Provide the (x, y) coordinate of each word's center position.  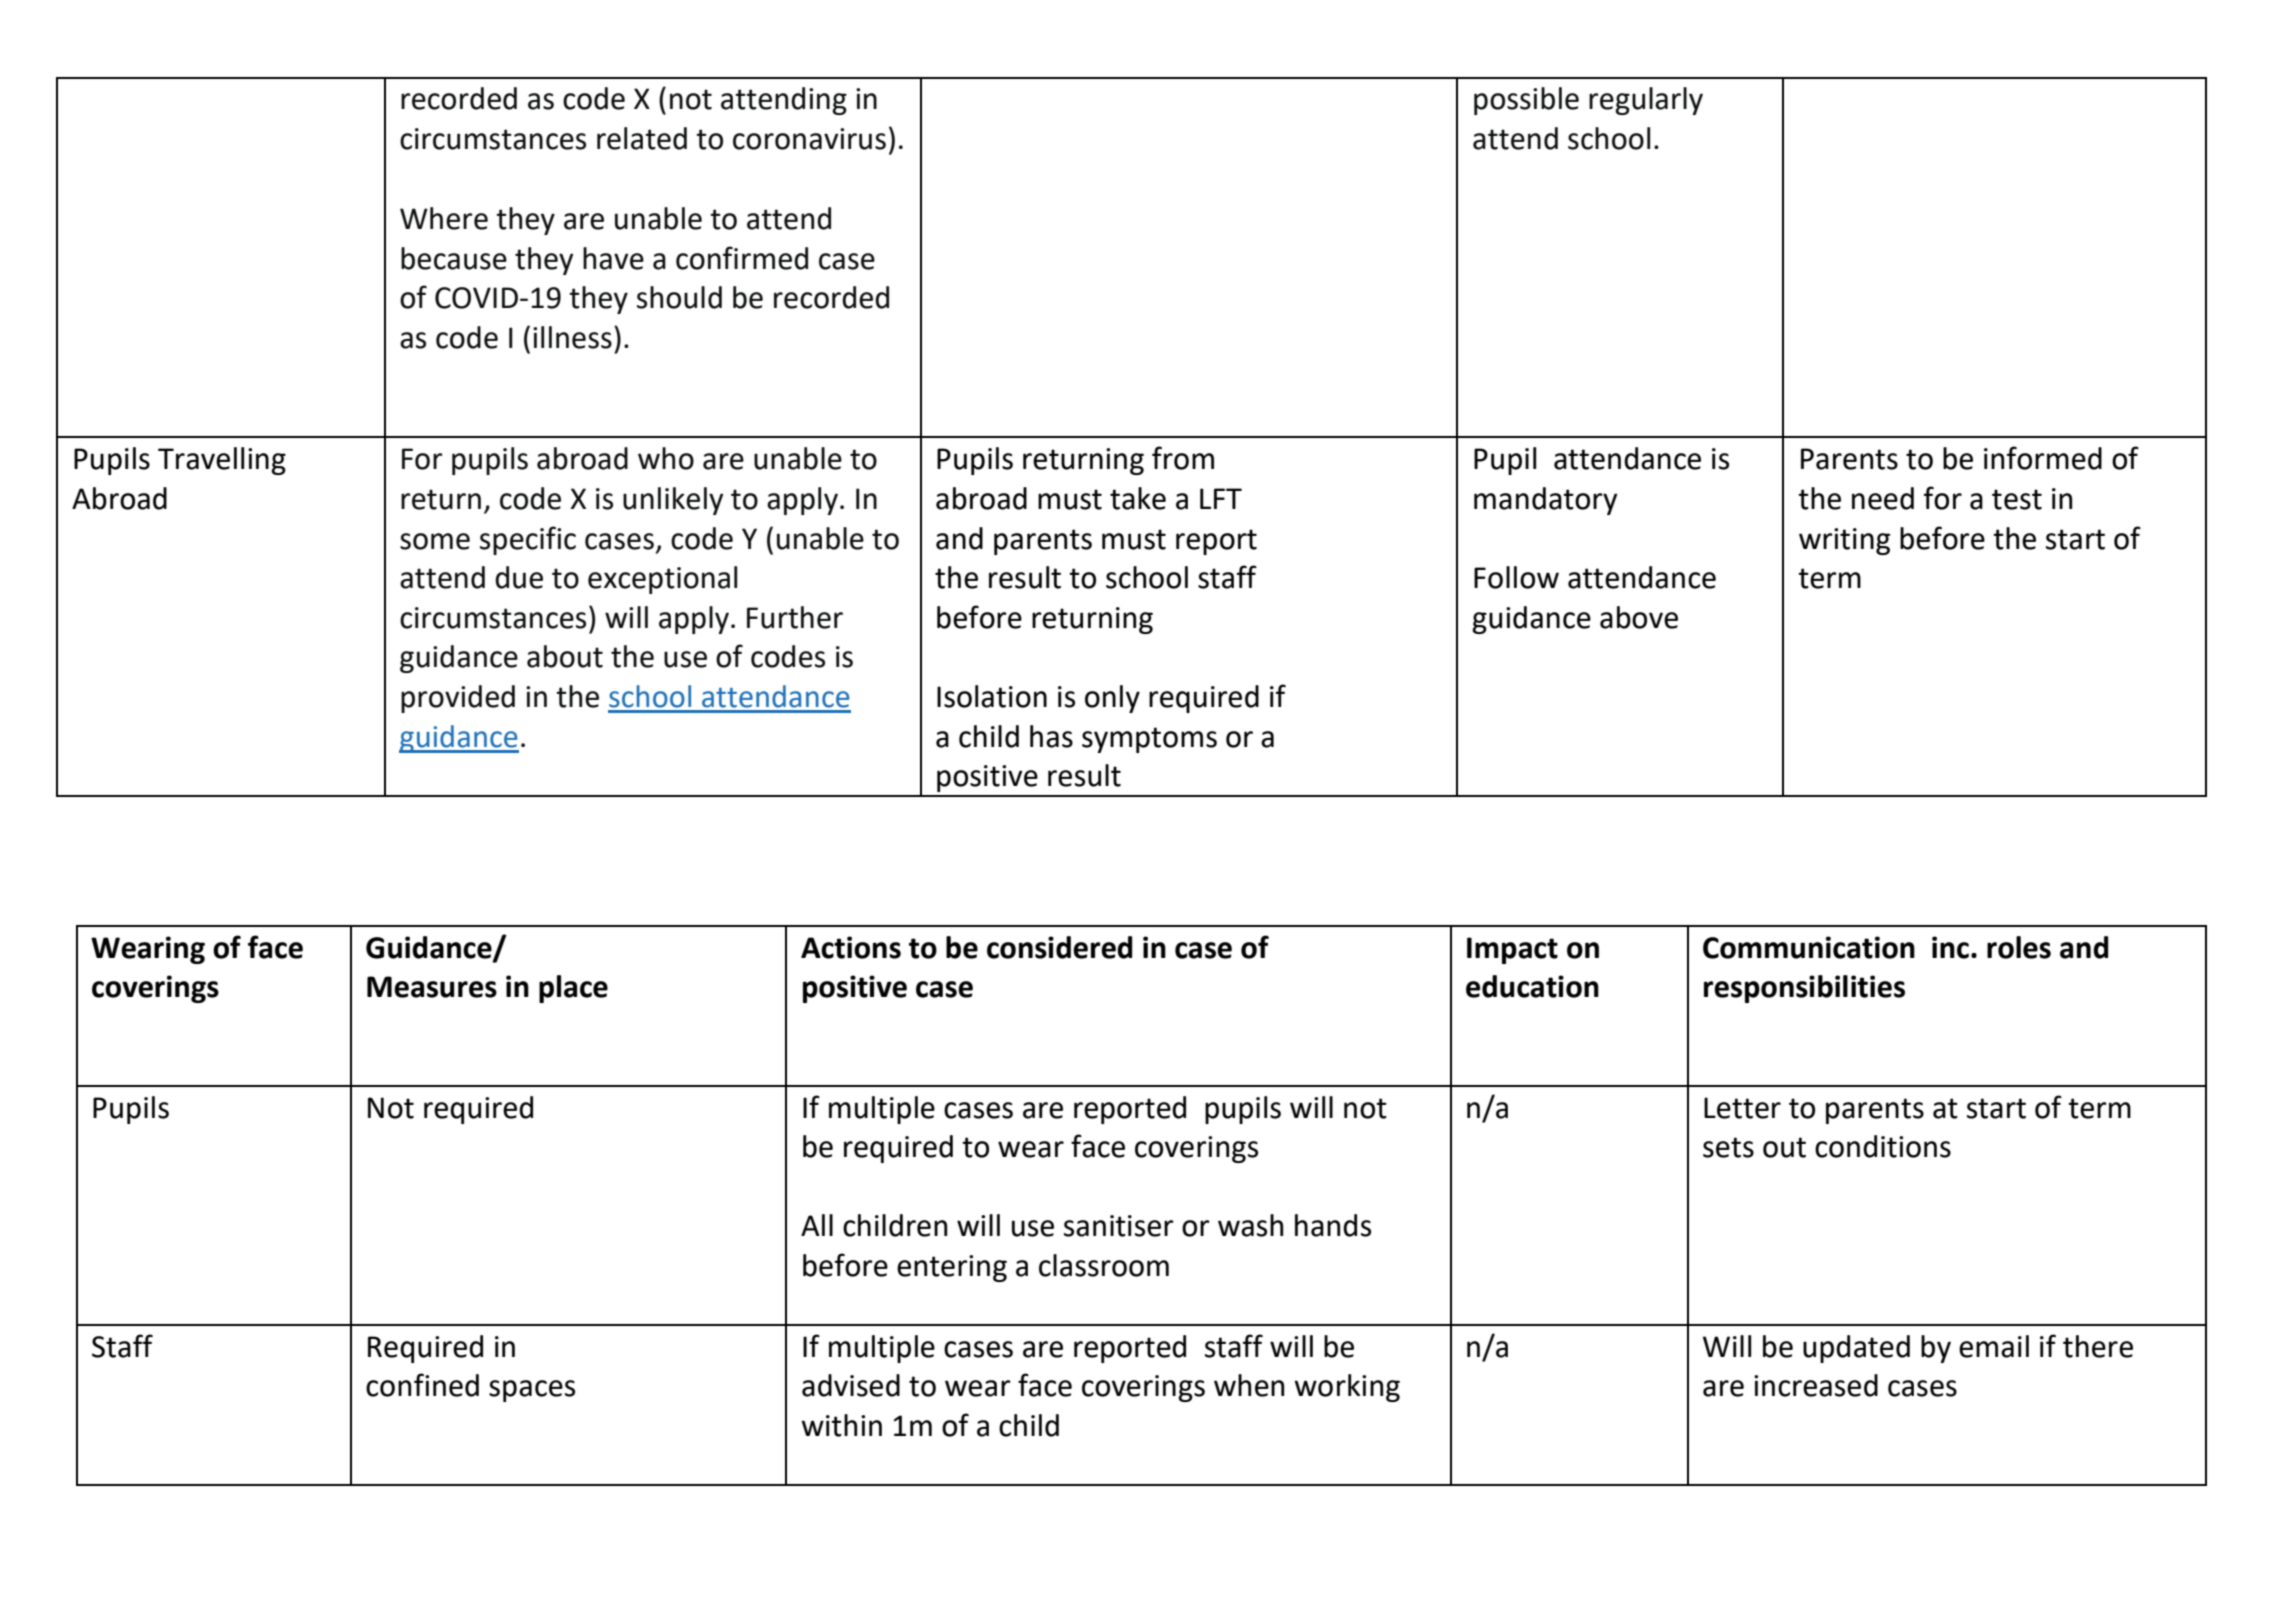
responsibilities (1804, 989)
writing (1844, 541)
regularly (1646, 101)
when (1249, 1385)
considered (1060, 947)
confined (422, 1385)
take (1138, 498)
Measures (432, 987)
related (642, 138)
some (435, 541)
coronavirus (809, 139)
